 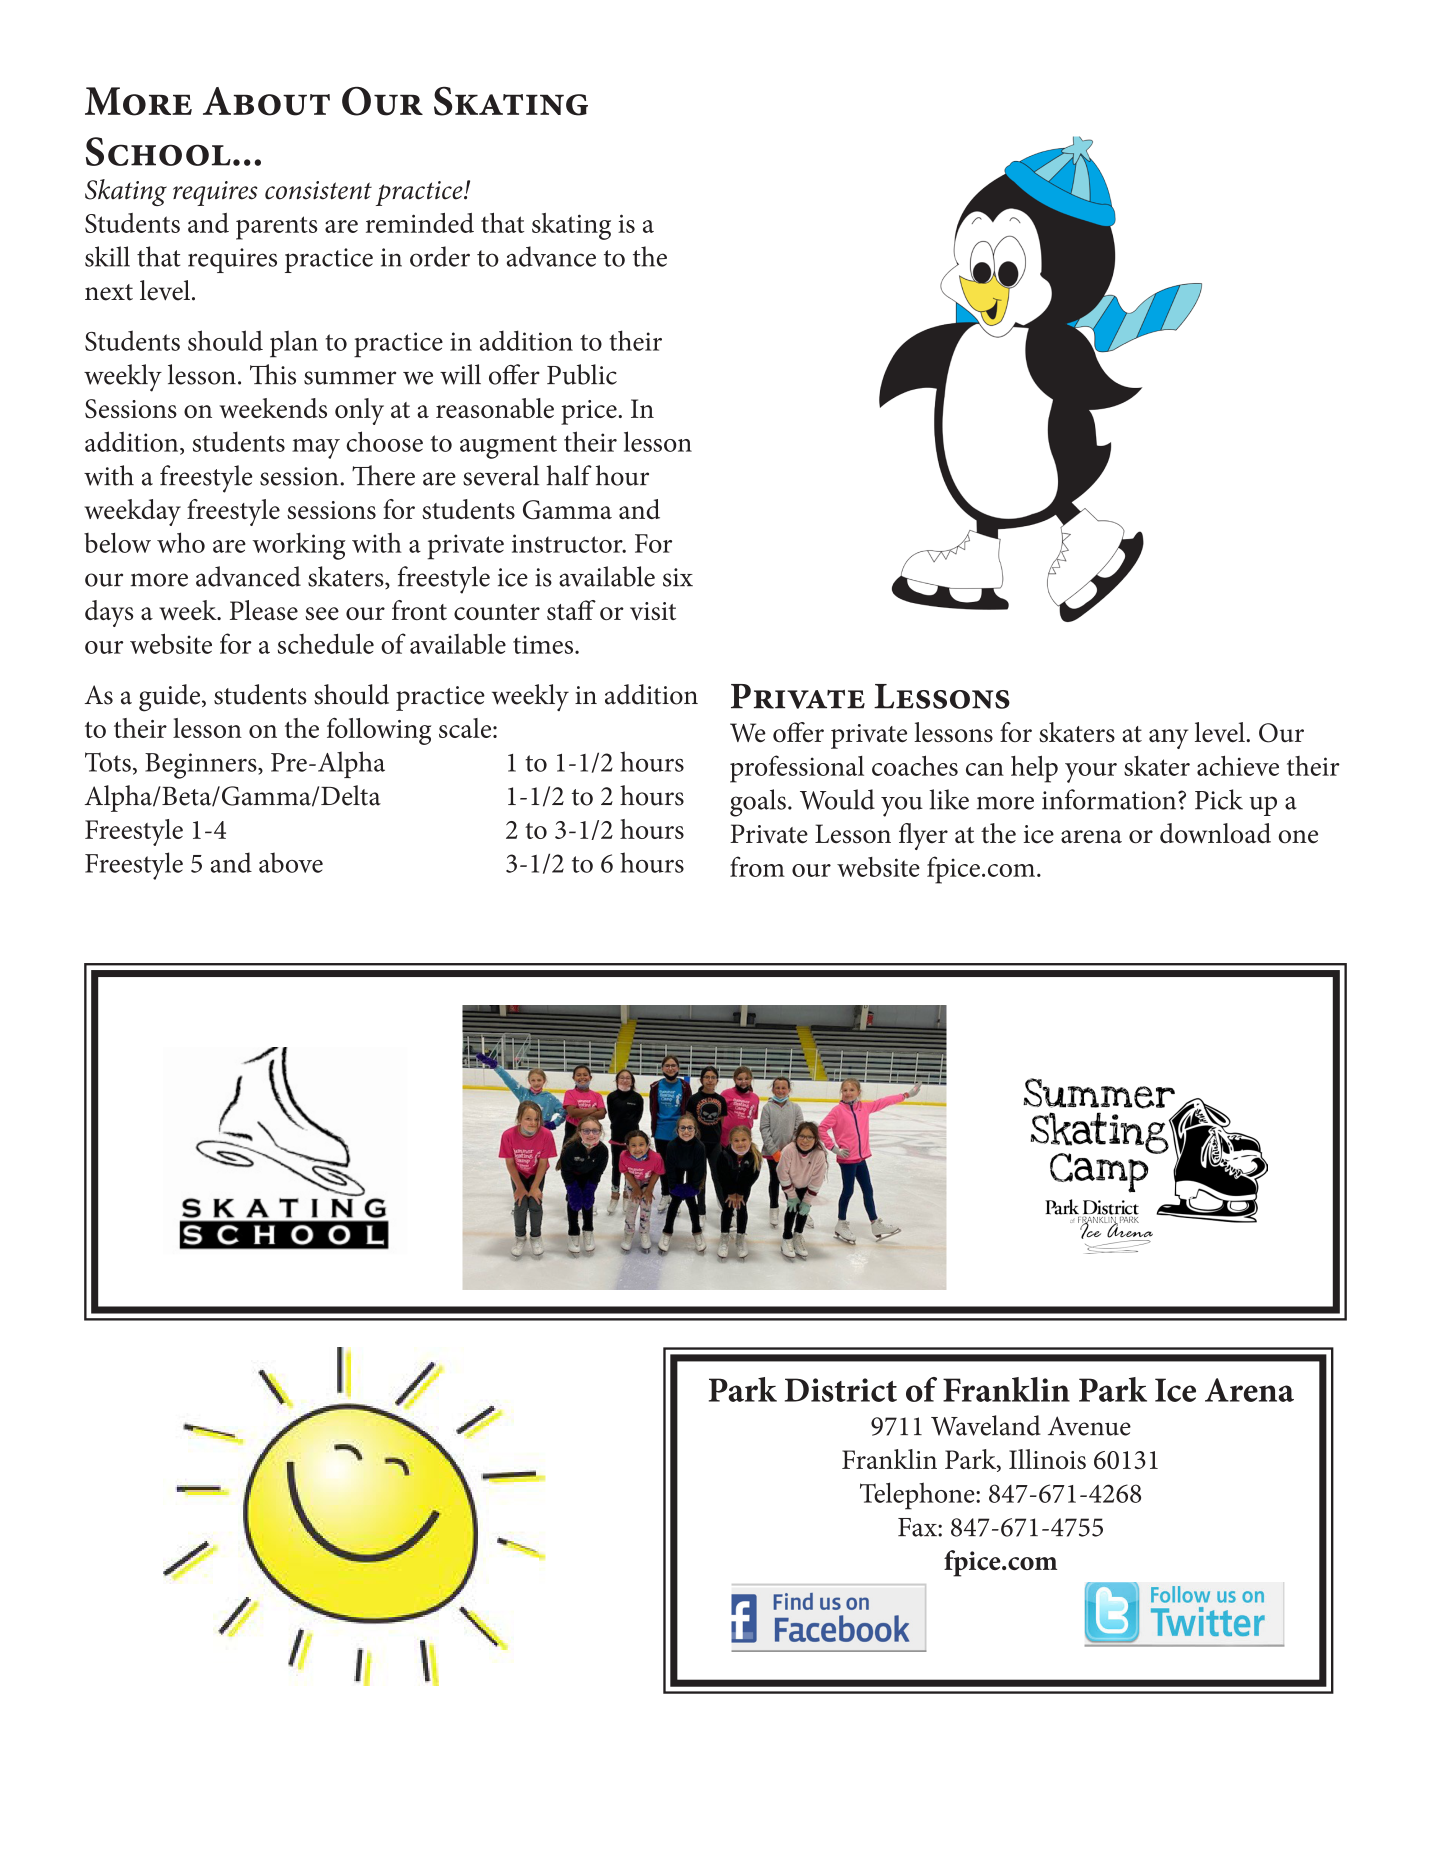 I want to click on above, so click(x=291, y=862).
